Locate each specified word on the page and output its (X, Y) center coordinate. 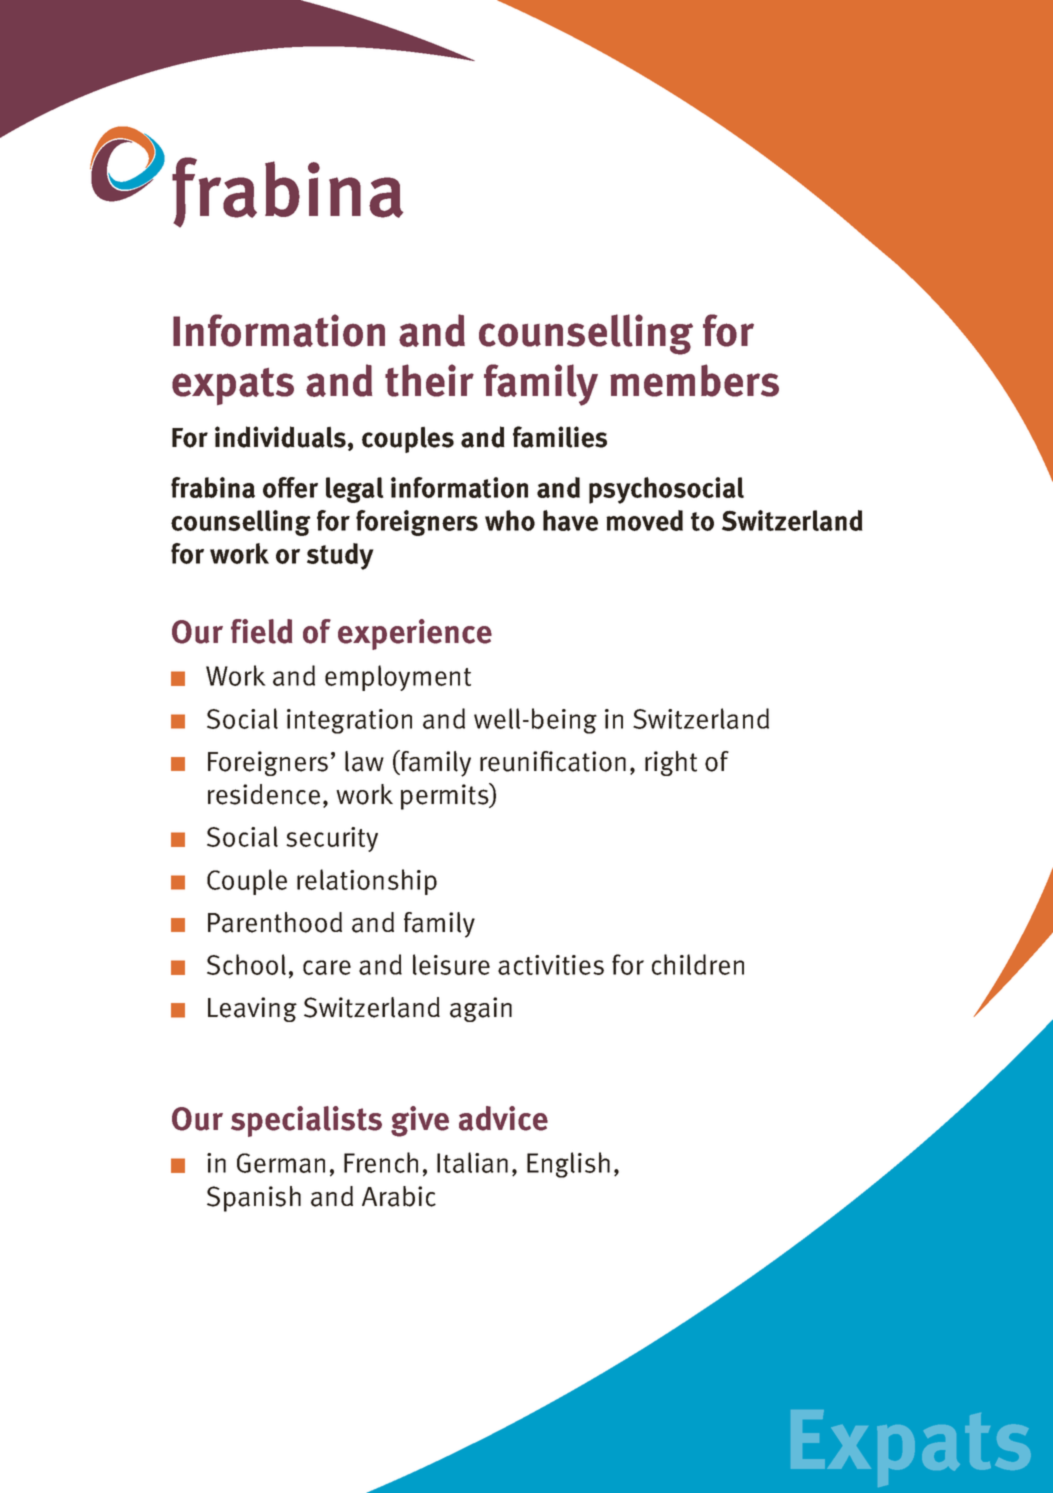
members (694, 380)
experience (415, 634)
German (281, 1163)
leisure (451, 964)
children (698, 964)
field (261, 631)
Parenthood (275, 922)
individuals (280, 437)
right (671, 763)
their (429, 380)
